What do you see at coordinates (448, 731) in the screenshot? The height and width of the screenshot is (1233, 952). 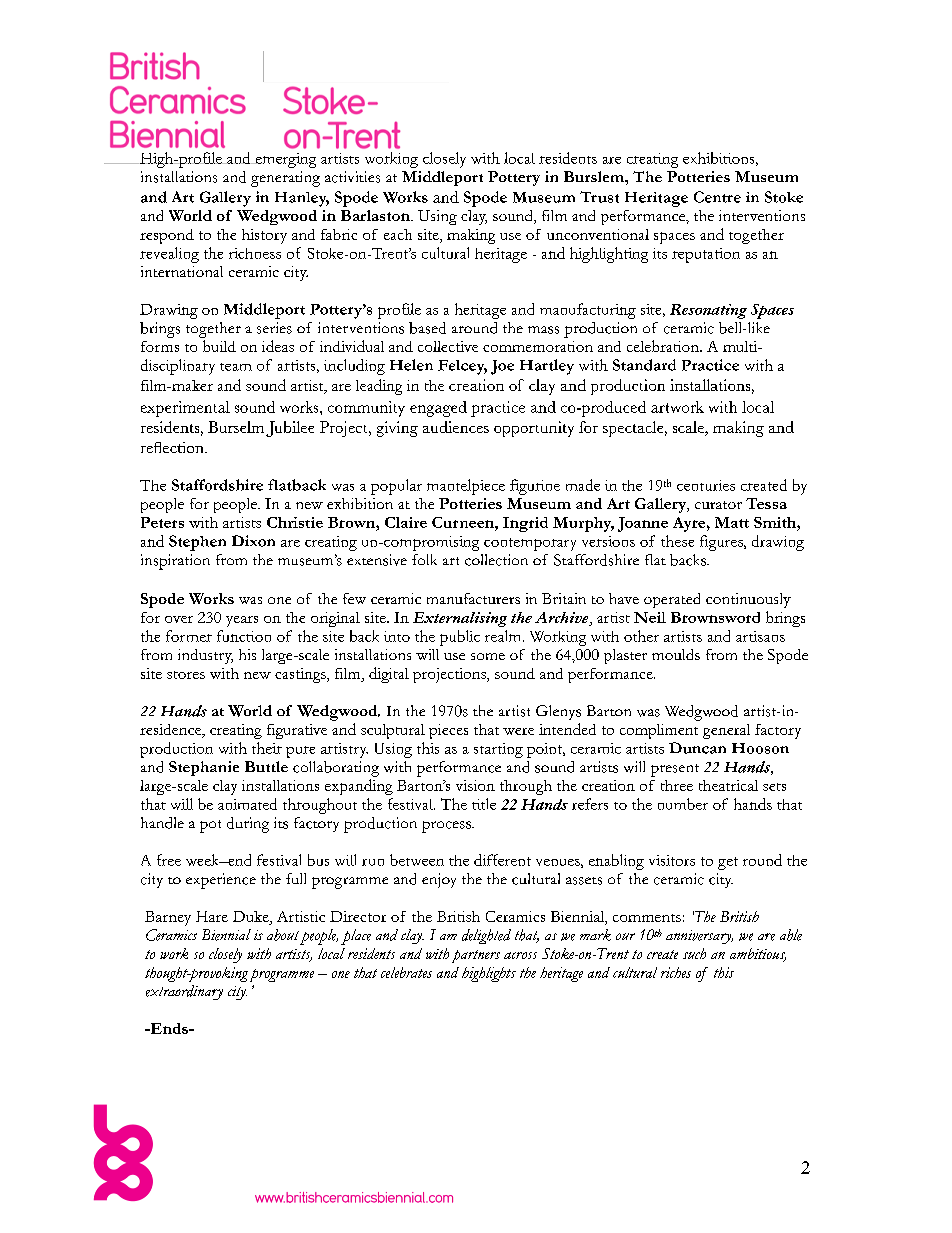 I see `pieces` at bounding box center [448, 731].
